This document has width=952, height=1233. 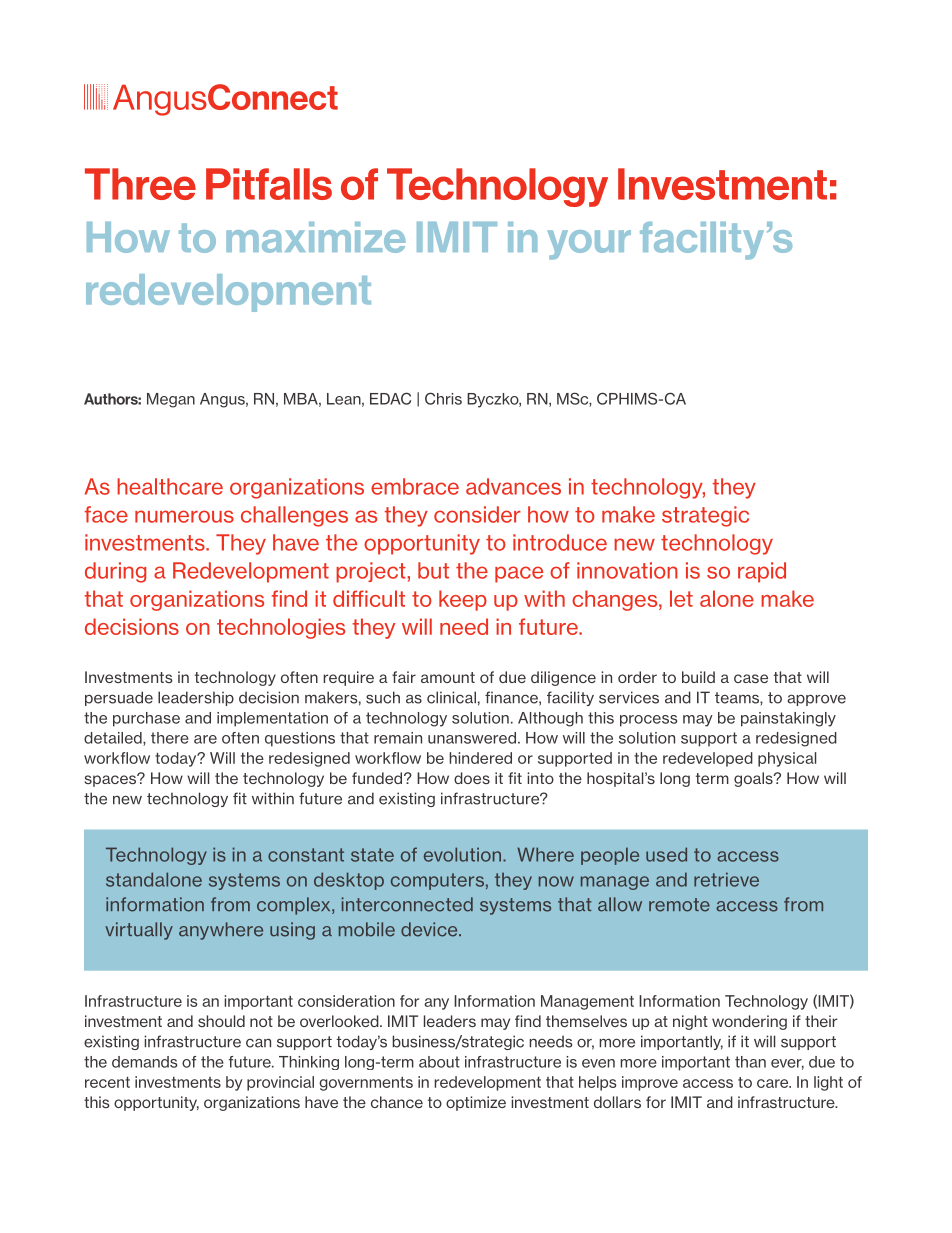 What do you see at coordinates (144, 1062) in the document?
I see `demands` at bounding box center [144, 1062].
